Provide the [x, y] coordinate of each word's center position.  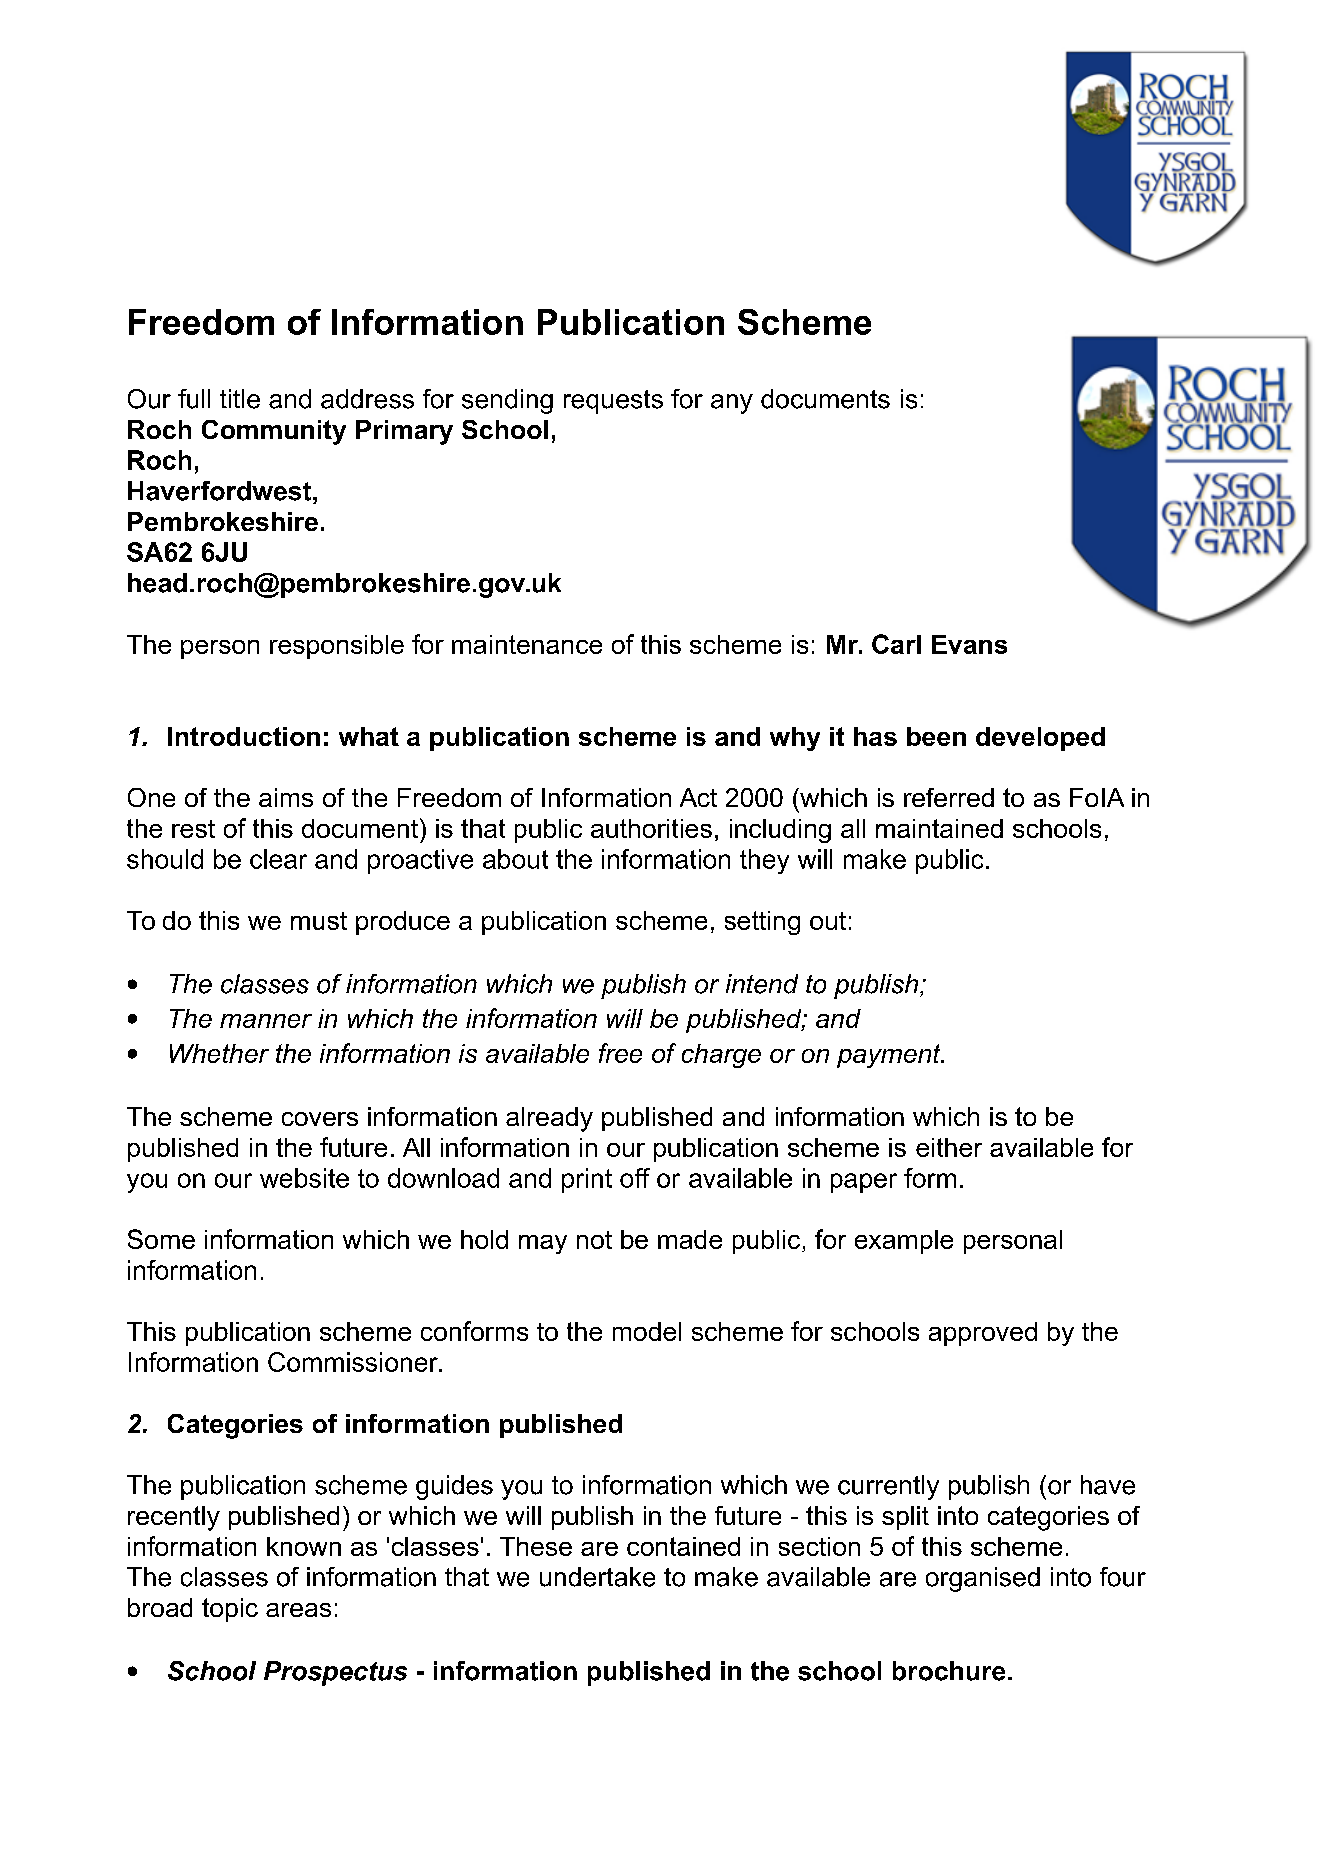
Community [274, 432]
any [732, 404]
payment [890, 1056]
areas [298, 1610]
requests [613, 402]
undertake [597, 1577]
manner [266, 1021]
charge [721, 1056]
